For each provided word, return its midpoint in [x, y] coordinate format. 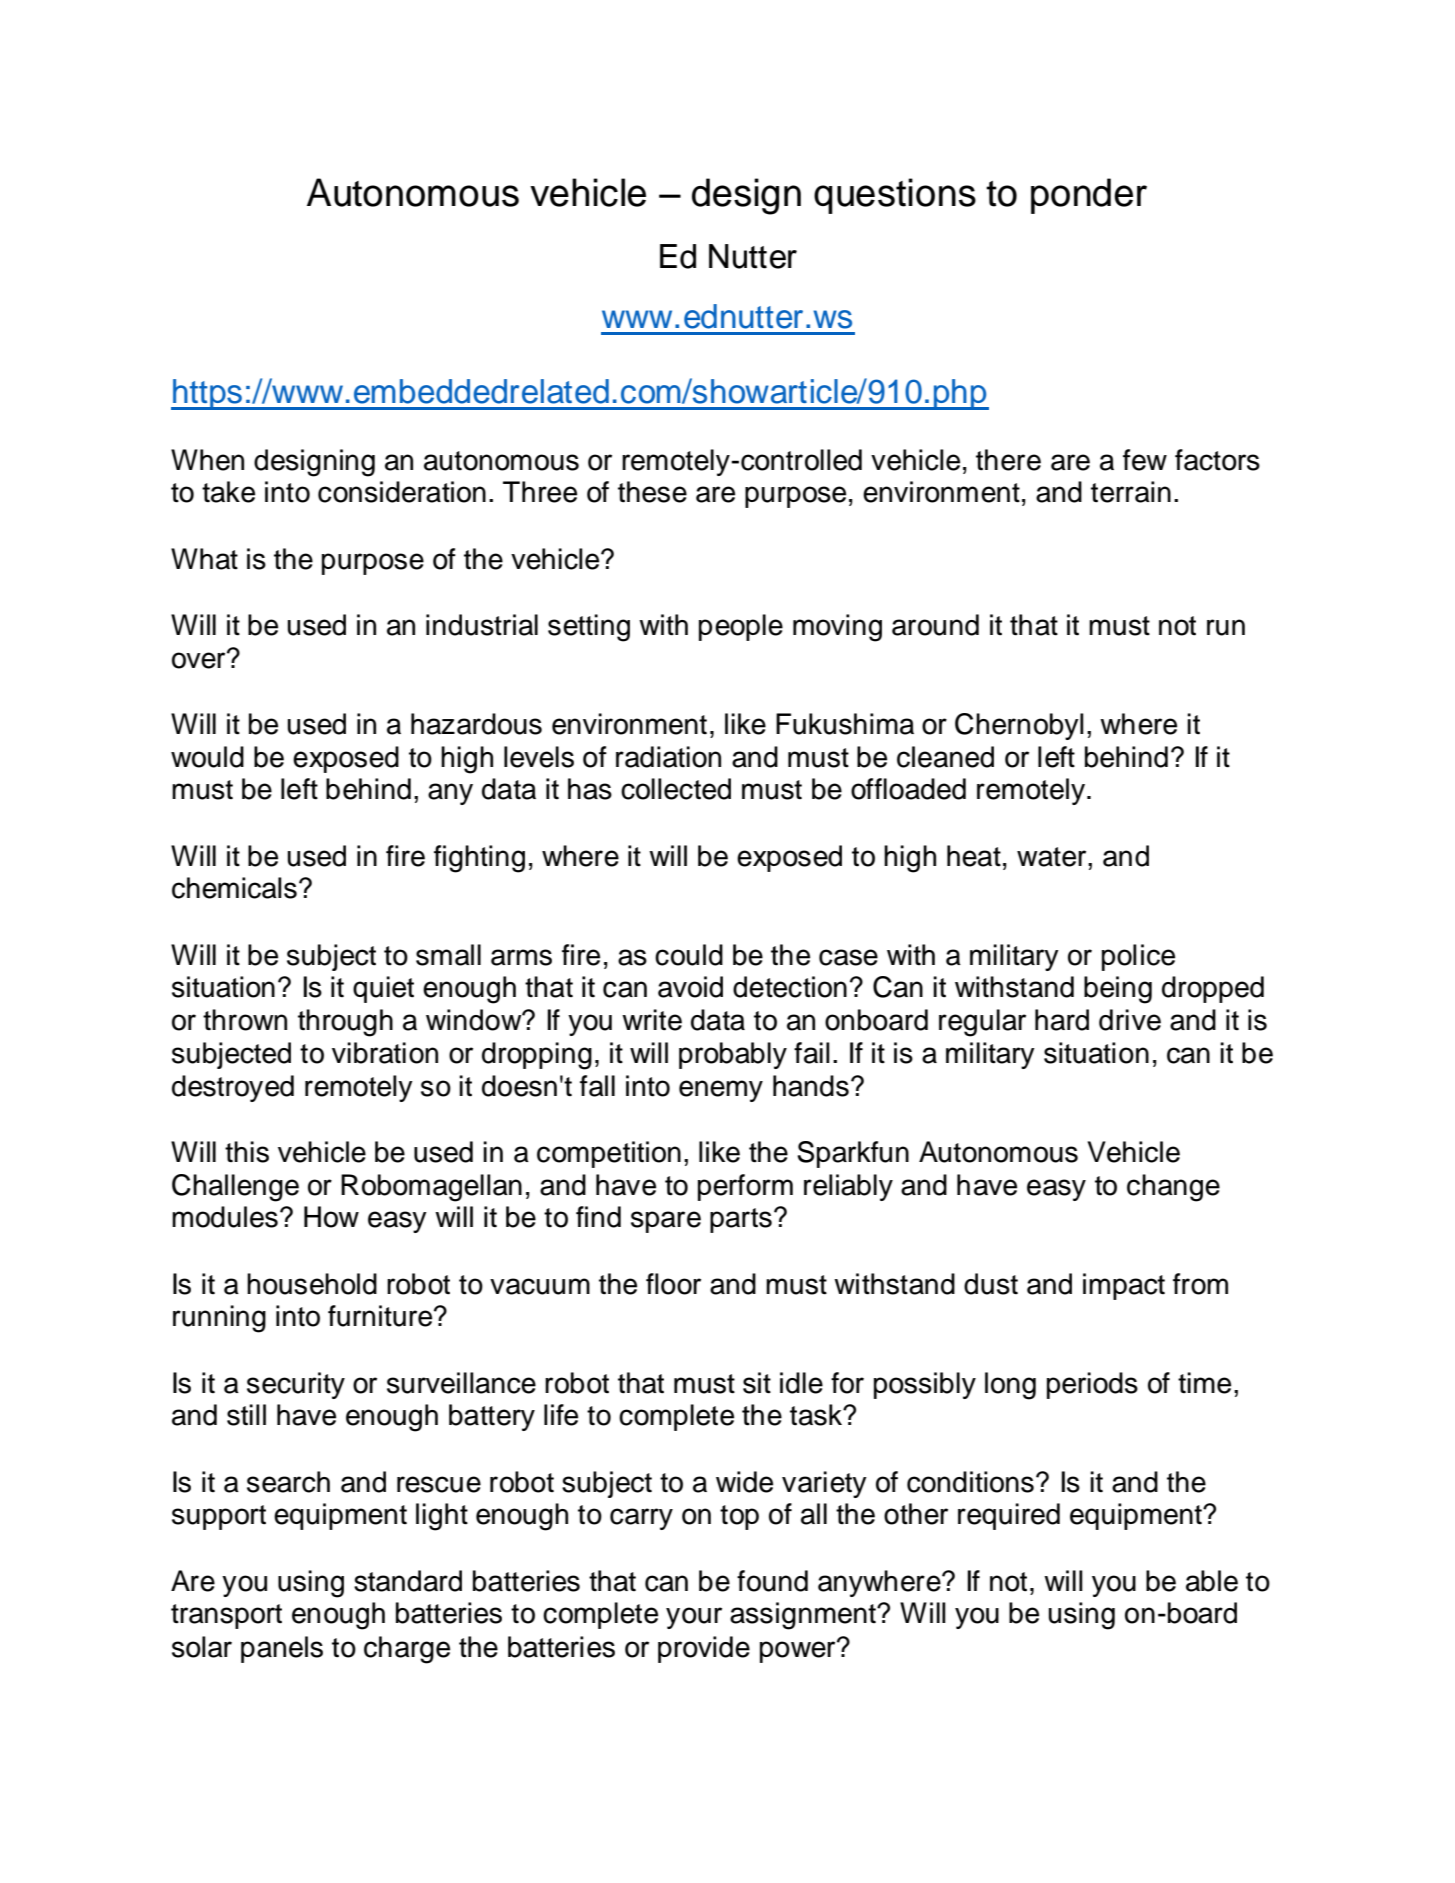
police [1138, 957]
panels [282, 1649]
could [689, 955]
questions [895, 196]
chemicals [234, 888]
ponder [1089, 196]
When [207, 460]
